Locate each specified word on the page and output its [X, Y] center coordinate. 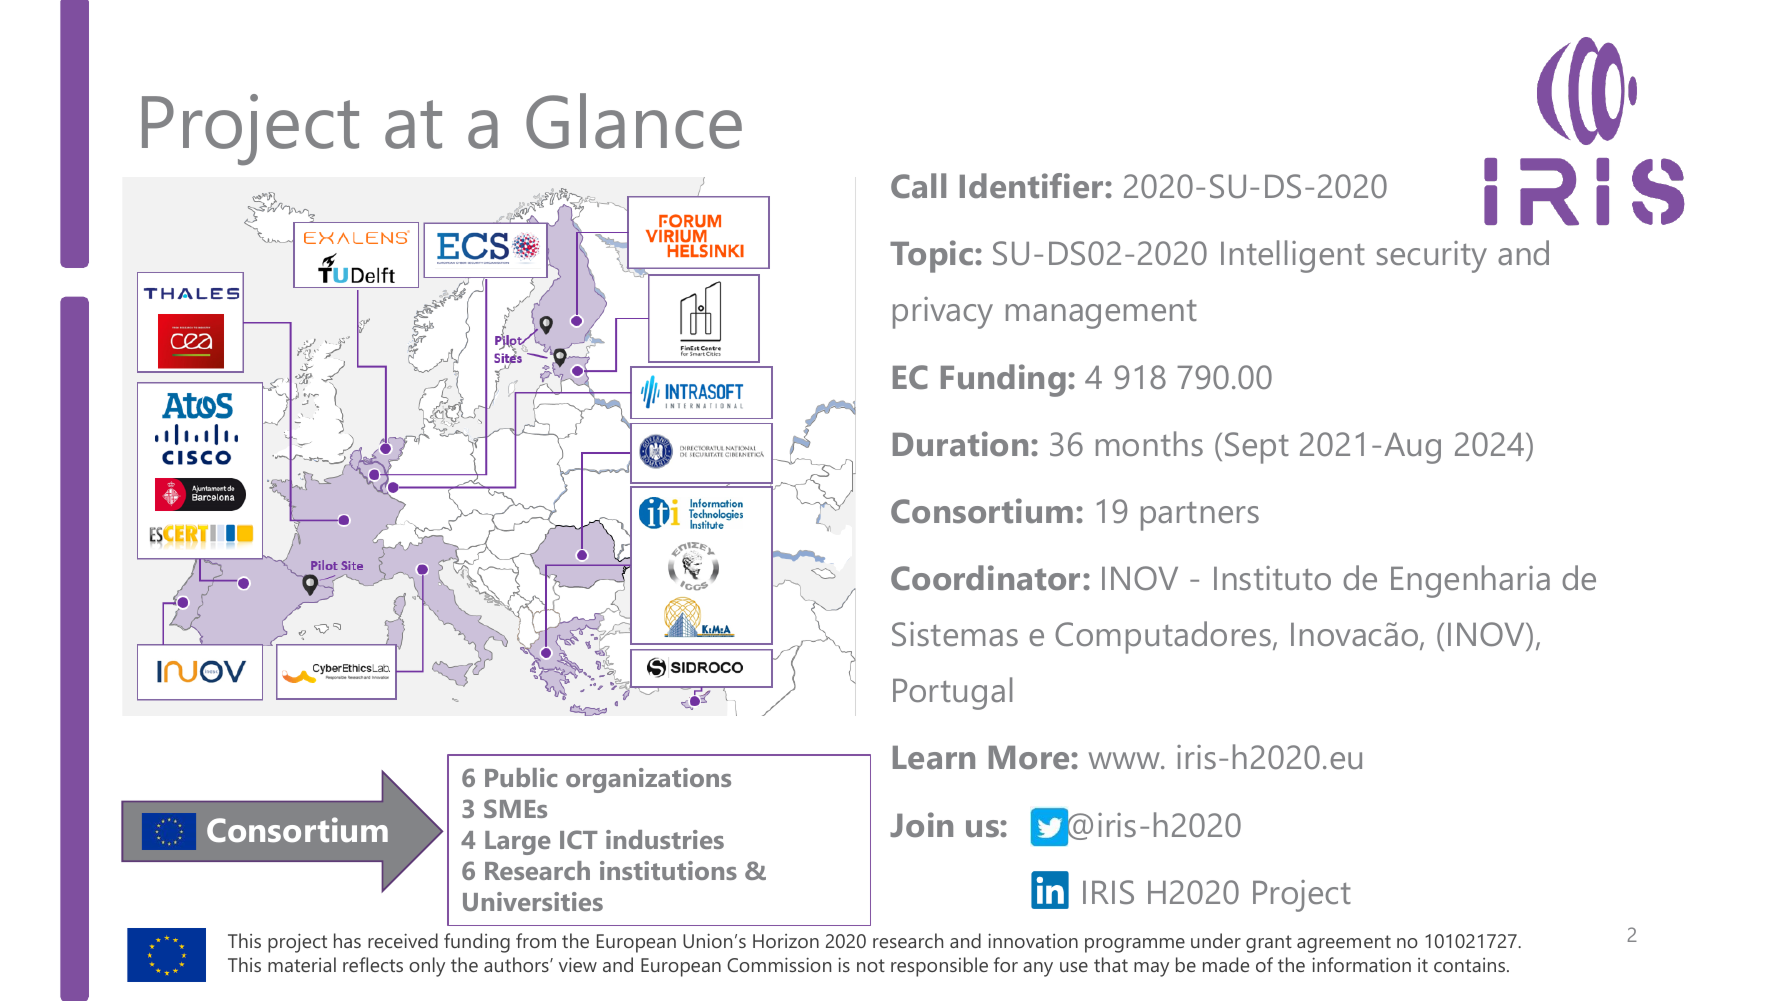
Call [918, 185]
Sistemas [955, 634]
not [871, 965]
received [403, 940]
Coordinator [985, 577]
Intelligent [1293, 256]
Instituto [1272, 578]
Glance [634, 121]
